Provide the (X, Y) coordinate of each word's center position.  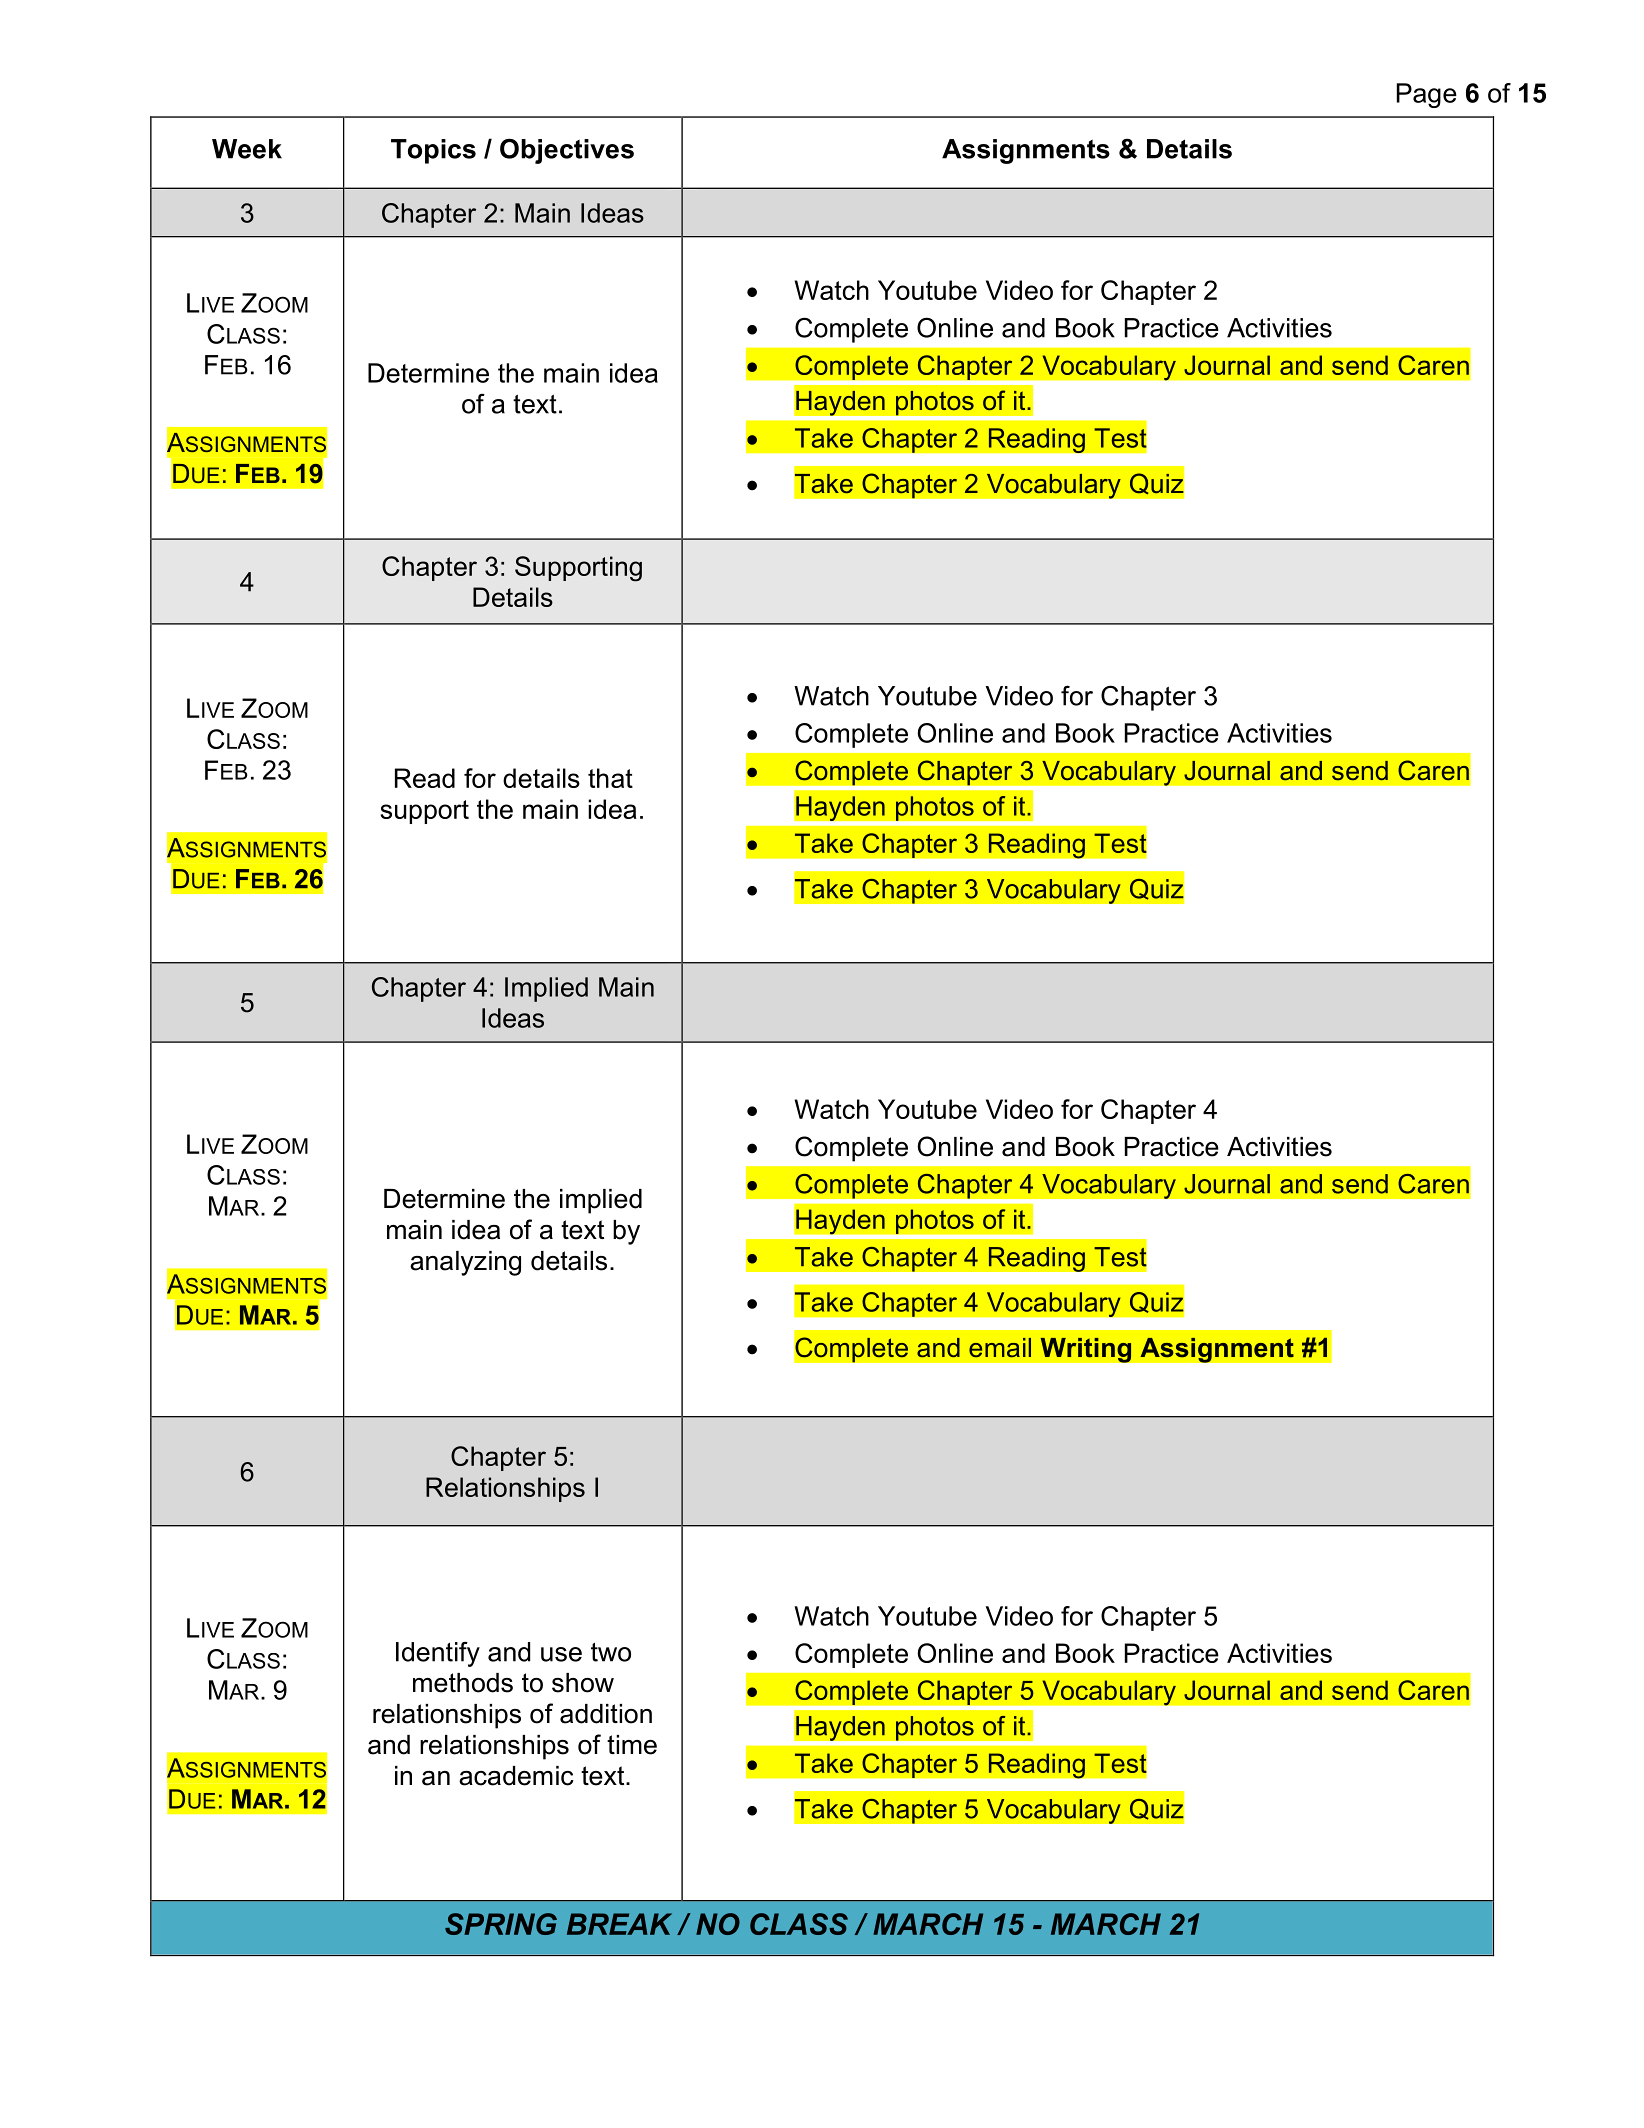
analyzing (465, 1263)
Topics (433, 151)
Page (1427, 95)
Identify (438, 1654)
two (611, 1652)
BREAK (619, 1924)
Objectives (567, 151)
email (1000, 1348)
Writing (1086, 1350)
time (632, 1745)
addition (606, 1714)
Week (247, 149)
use (561, 1654)
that (610, 778)
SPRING (501, 1924)
